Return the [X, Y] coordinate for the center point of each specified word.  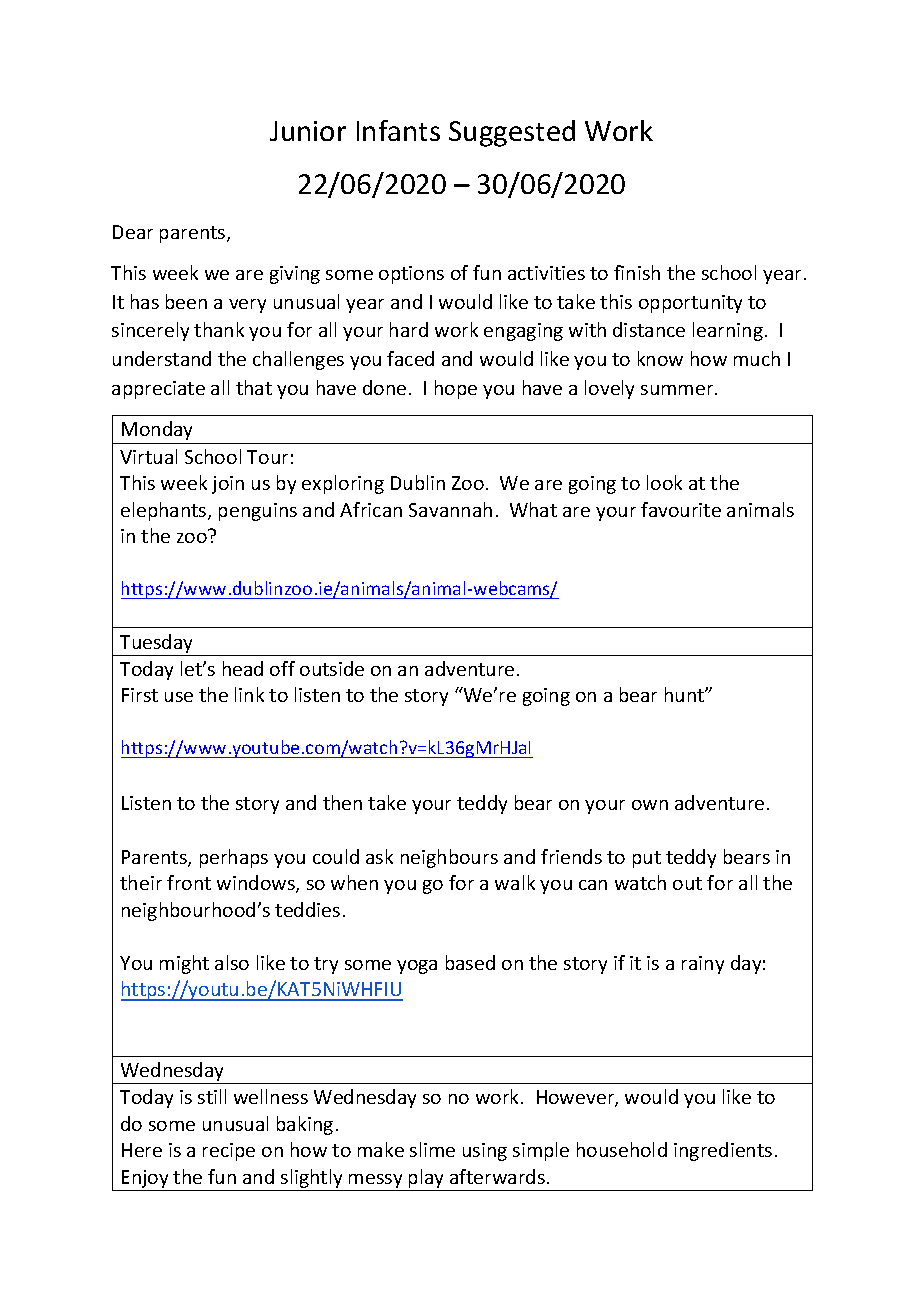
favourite [681, 509]
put [647, 859]
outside [332, 668]
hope [456, 389]
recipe [229, 1152]
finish [637, 272]
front [189, 882]
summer [678, 390]
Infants [398, 130]
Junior [308, 131]
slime [432, 1149]
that [254, 387]
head [243, 668]
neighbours [449, 858]
